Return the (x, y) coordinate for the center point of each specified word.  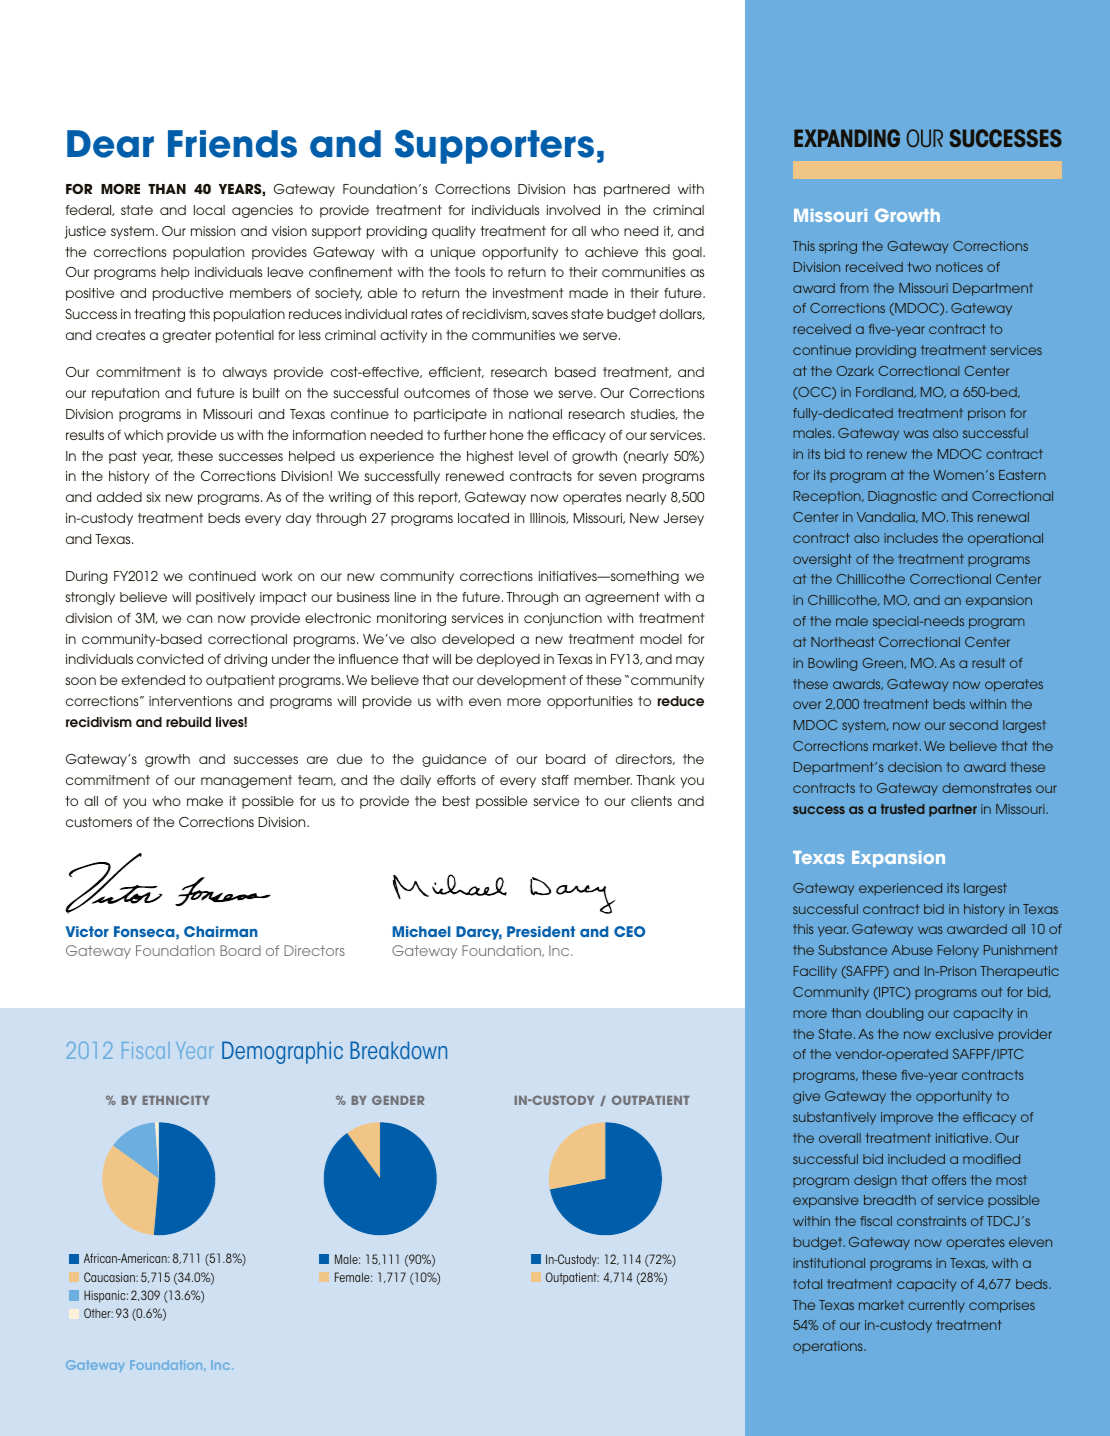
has (585, 189)
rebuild (188, 722)
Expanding (847, 138)
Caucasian (110, 1277)
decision (915, 767)
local (209, 210)
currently (936, 1306)
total (807, 1284)
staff (555, 780)
